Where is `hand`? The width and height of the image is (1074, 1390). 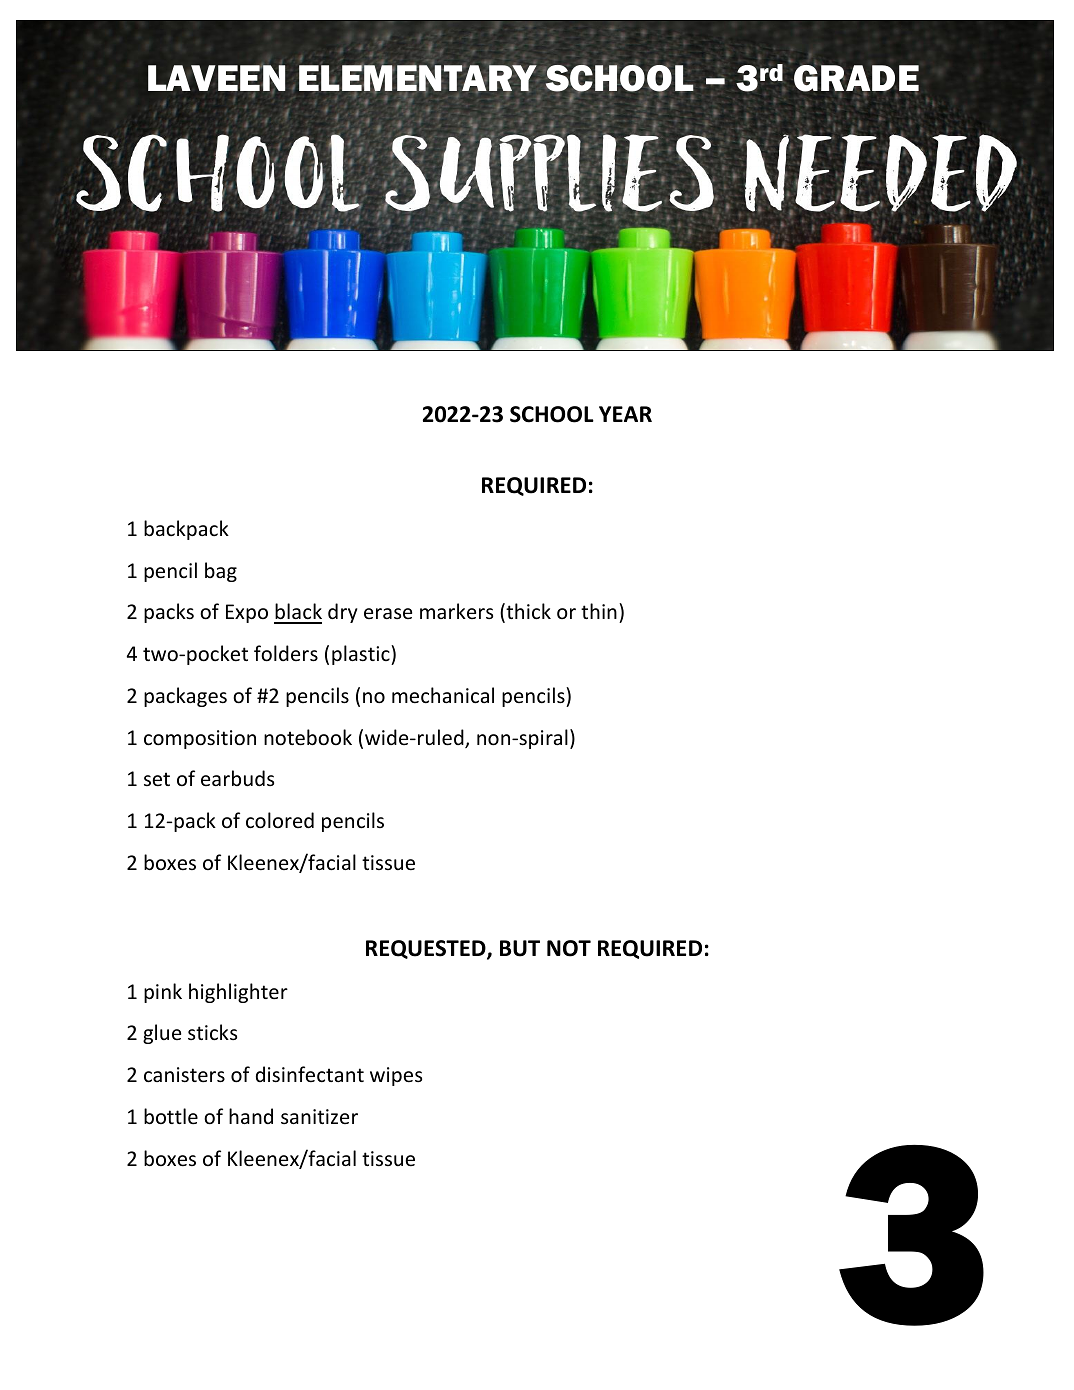
hand is located at coordinates (251, 1116).
